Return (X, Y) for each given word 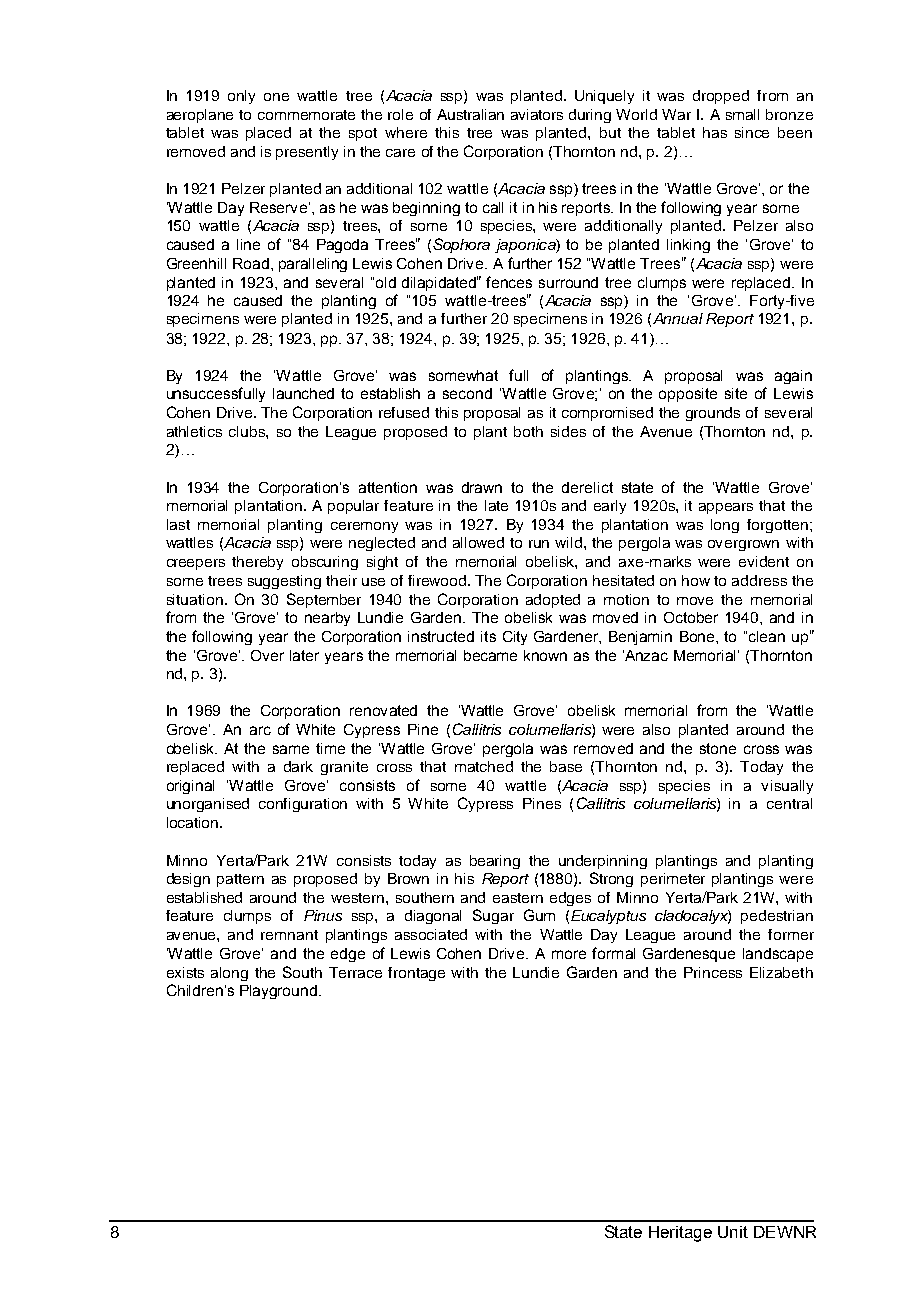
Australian (470, 114)
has (715, 132)
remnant (289, 935)
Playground (278, 992)
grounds (713, 414)
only (241, 97)
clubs (248, 431)
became (490, 655)
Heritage (680, 1234)
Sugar (493, 916)
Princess (713, 972)
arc (260, 730)
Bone (698, 636)
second (467, 393)
